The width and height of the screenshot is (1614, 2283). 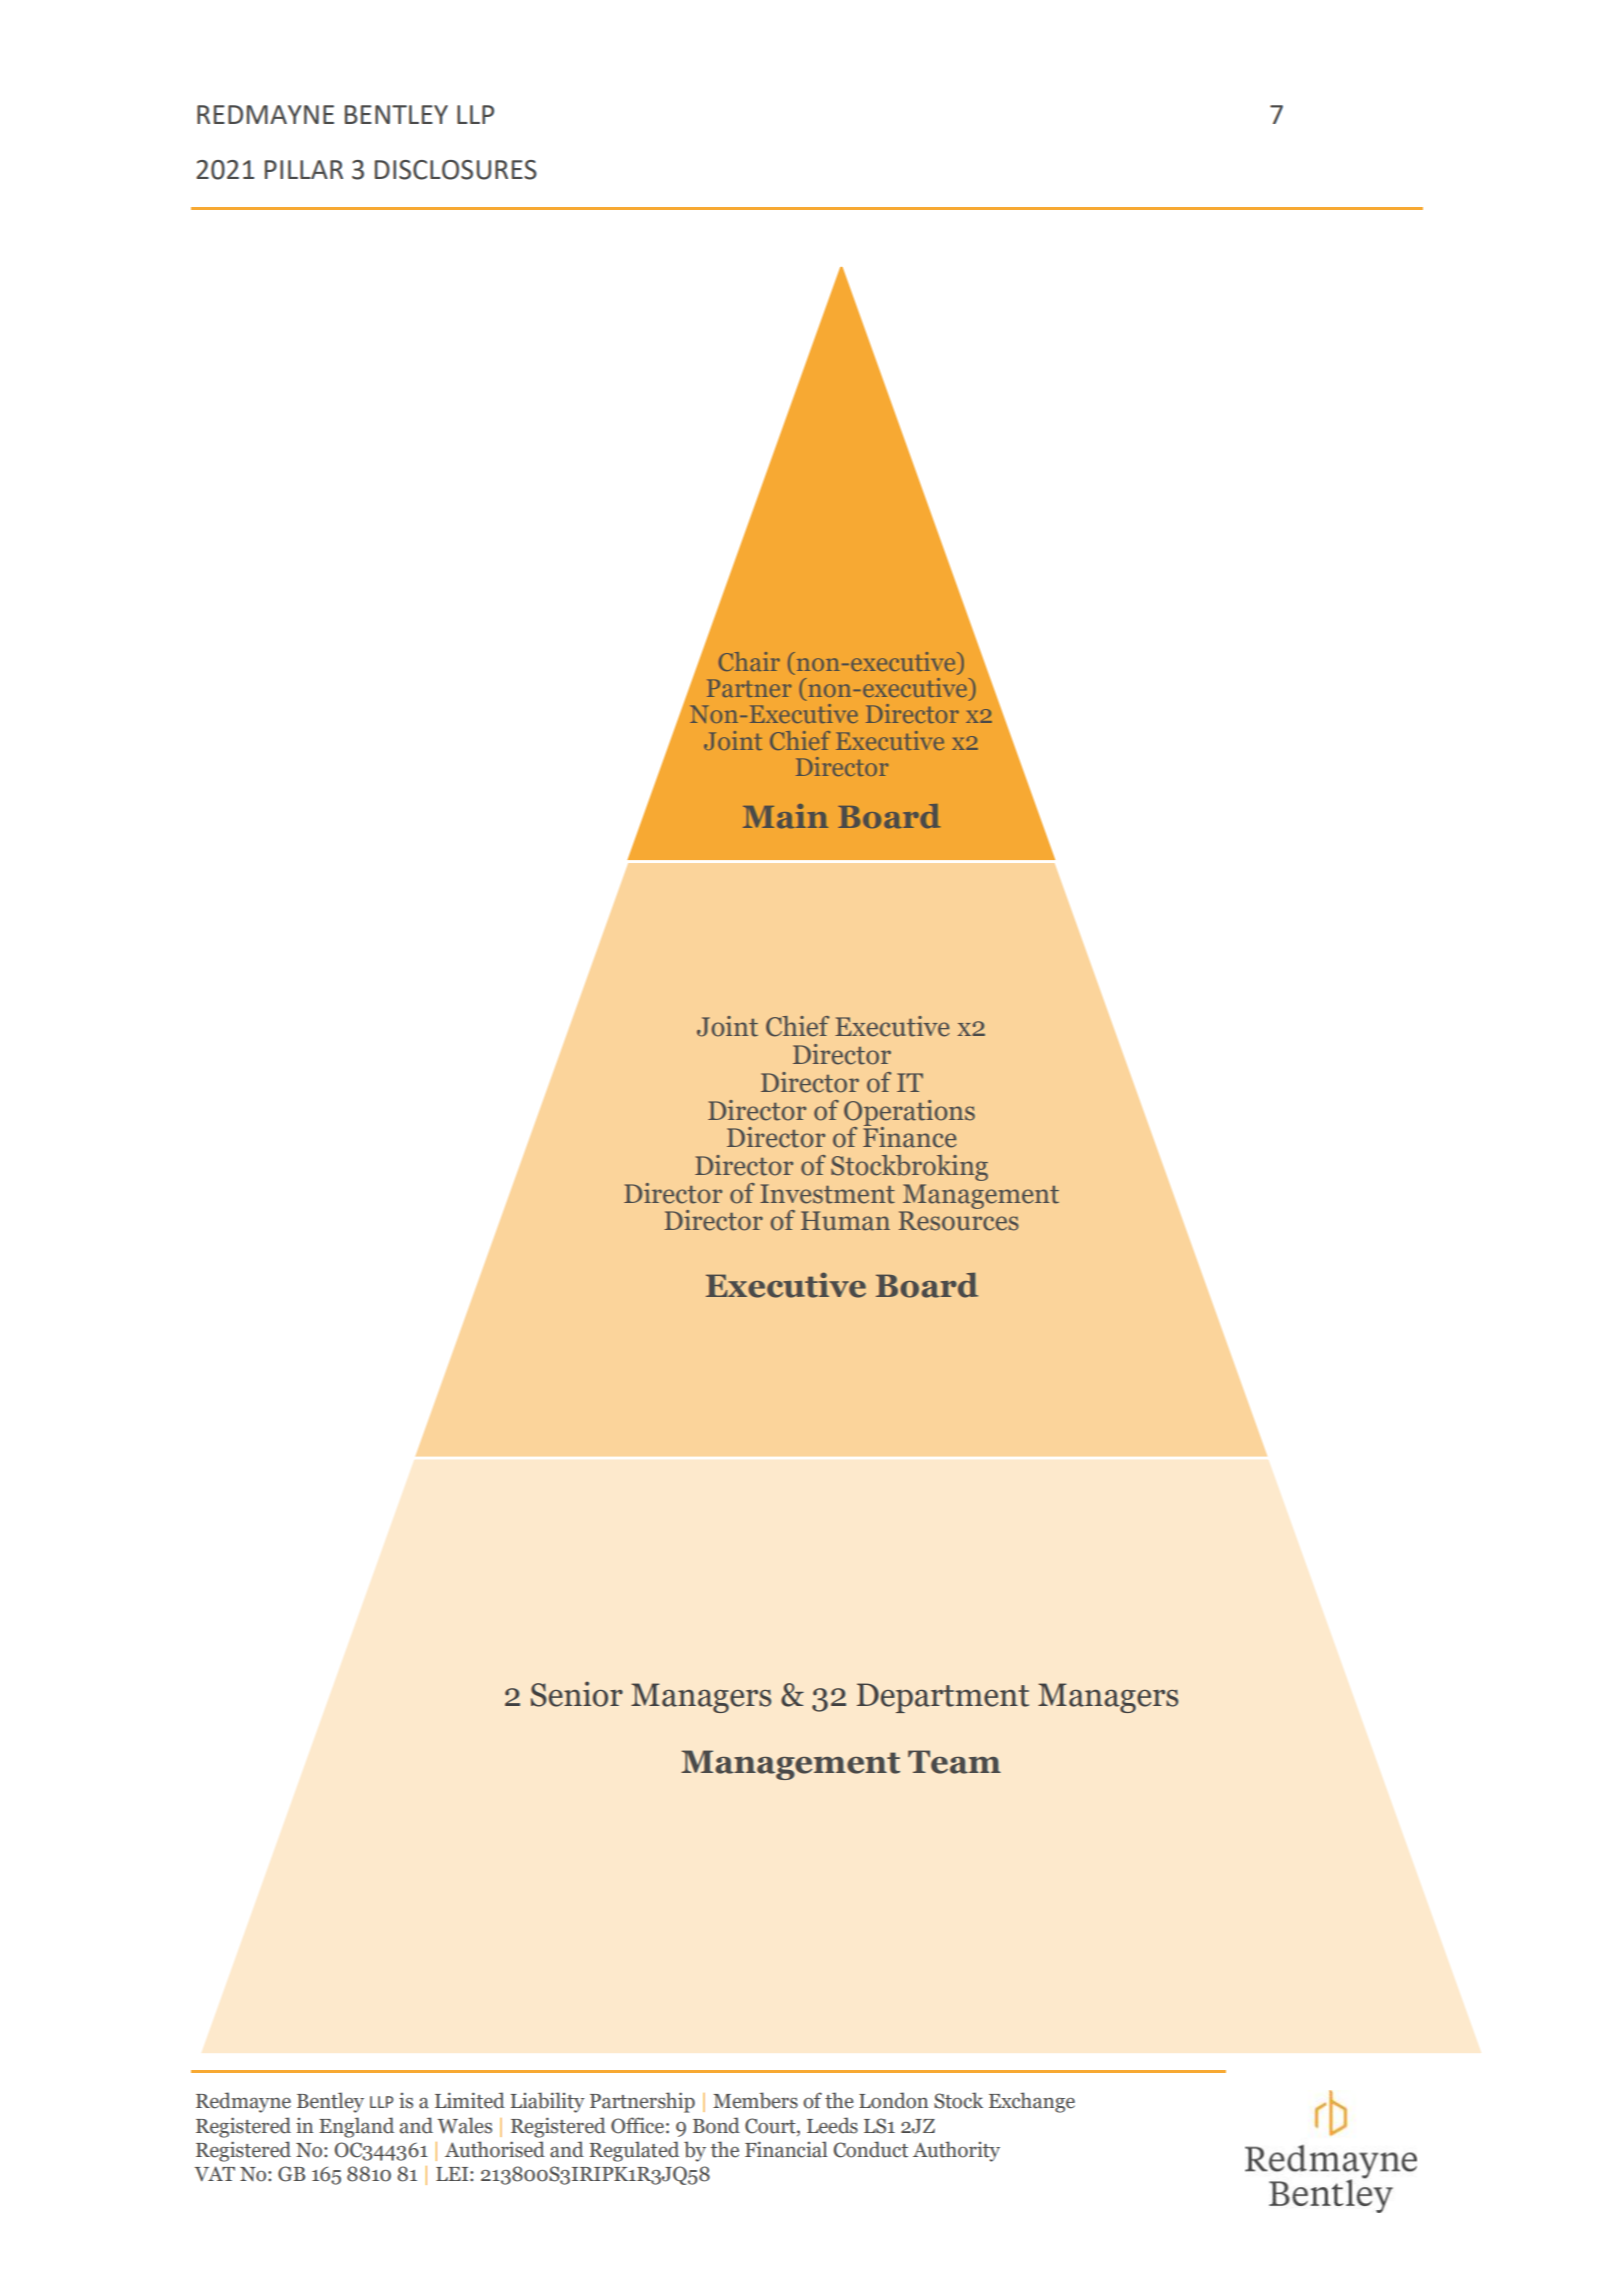 What do you see at coordinates (910, 1136) in the screenshot?
I see `Finance` at bounding box center [910, 1136].
